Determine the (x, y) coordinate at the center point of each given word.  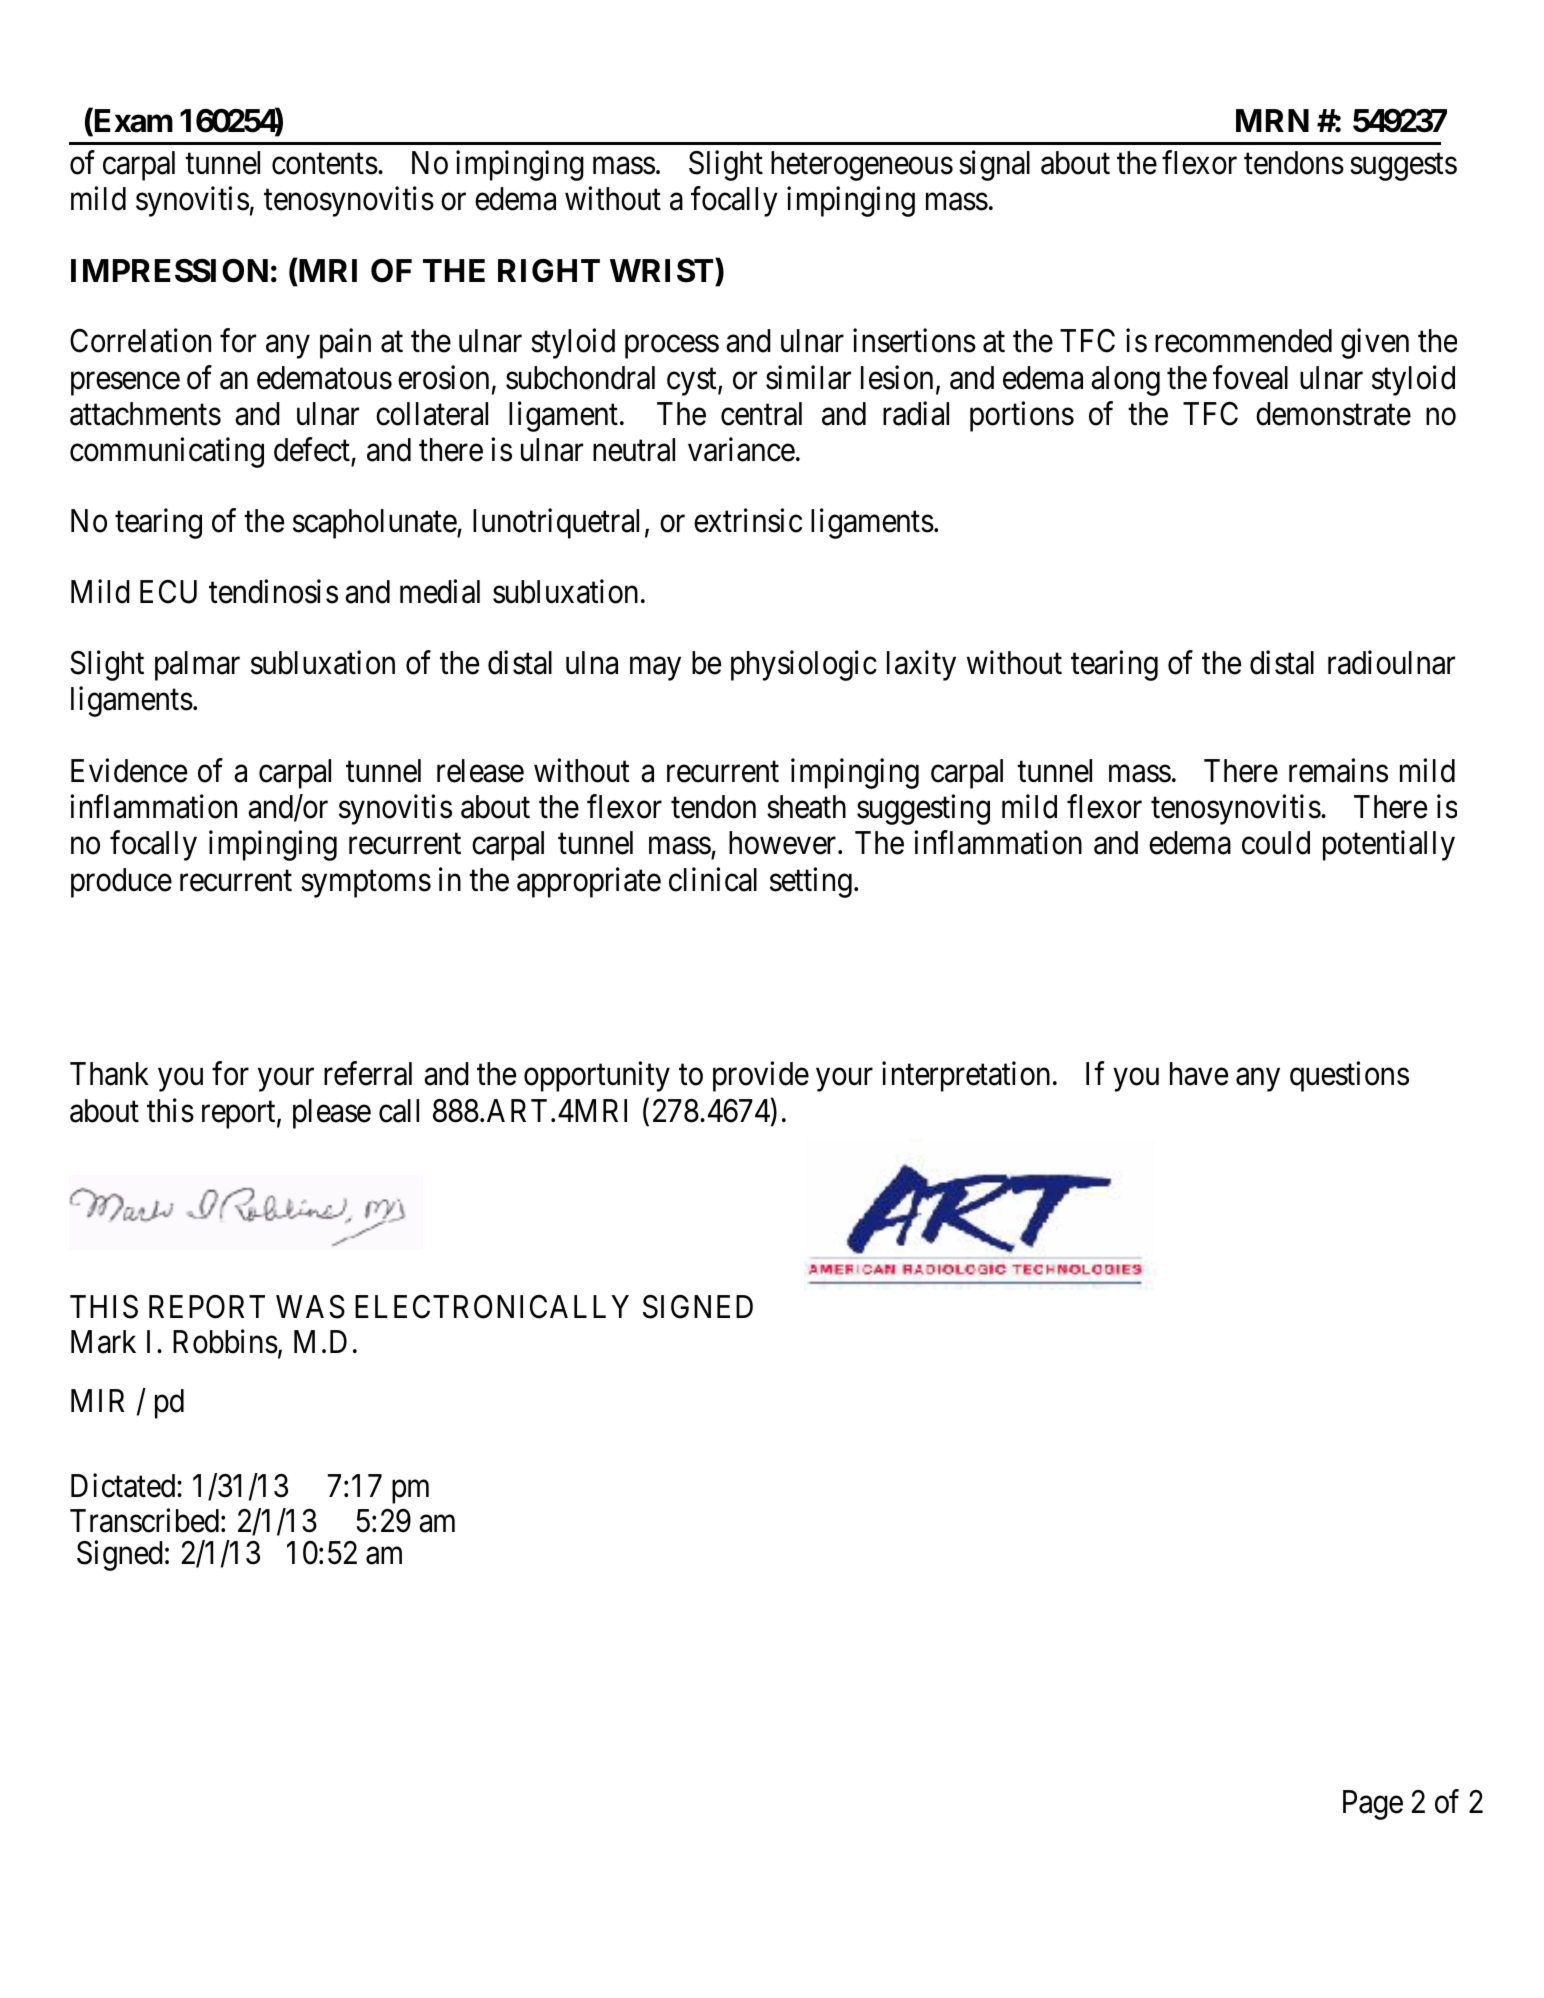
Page (1373, 1805)
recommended (1243, 341)
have (1199, 1074)
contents (325, 164)
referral (368, 1073)
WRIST (663, 272)
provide (761, 1076)
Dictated (124, 1485)
